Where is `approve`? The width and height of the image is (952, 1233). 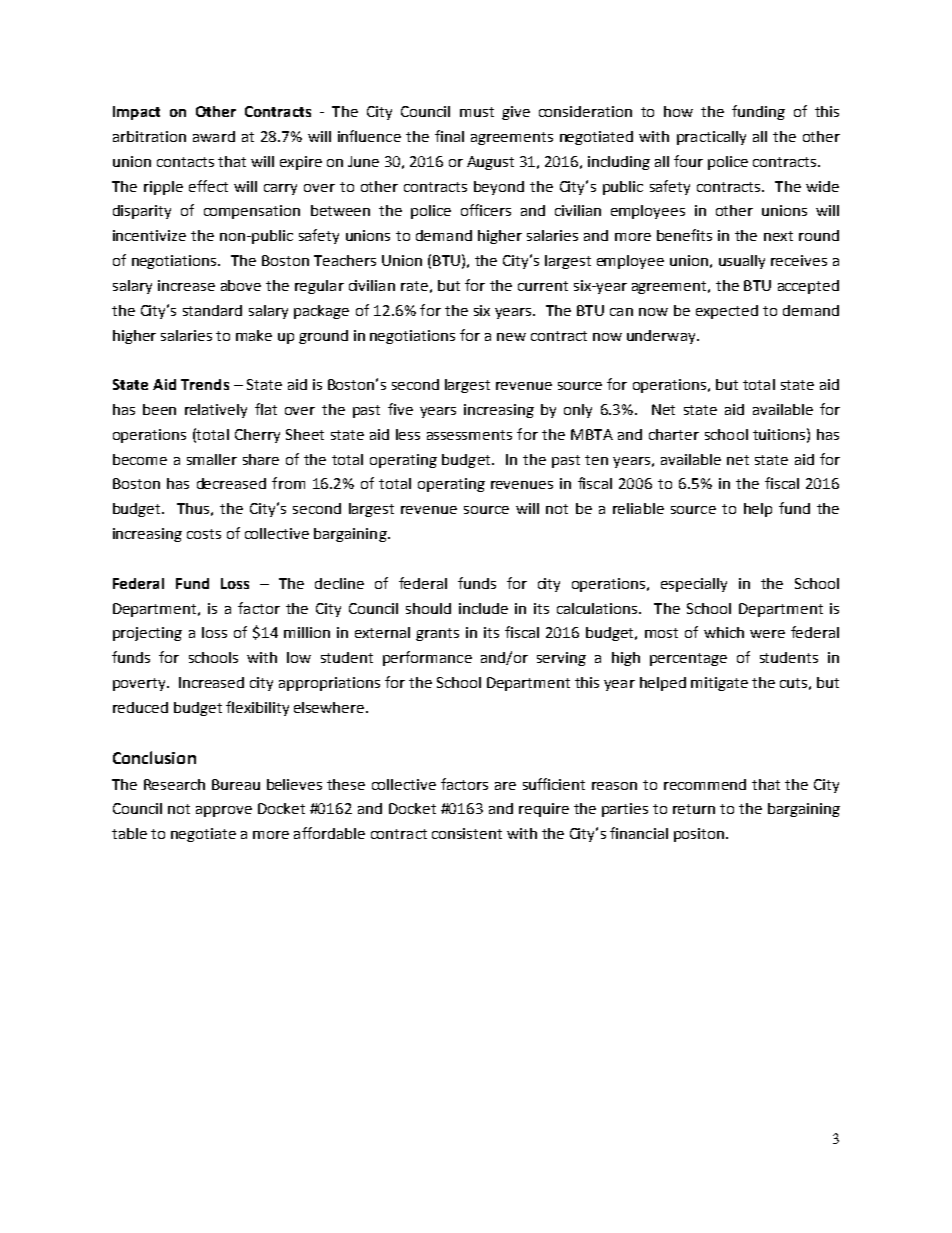
approve is located at coordinates (224, 811).
